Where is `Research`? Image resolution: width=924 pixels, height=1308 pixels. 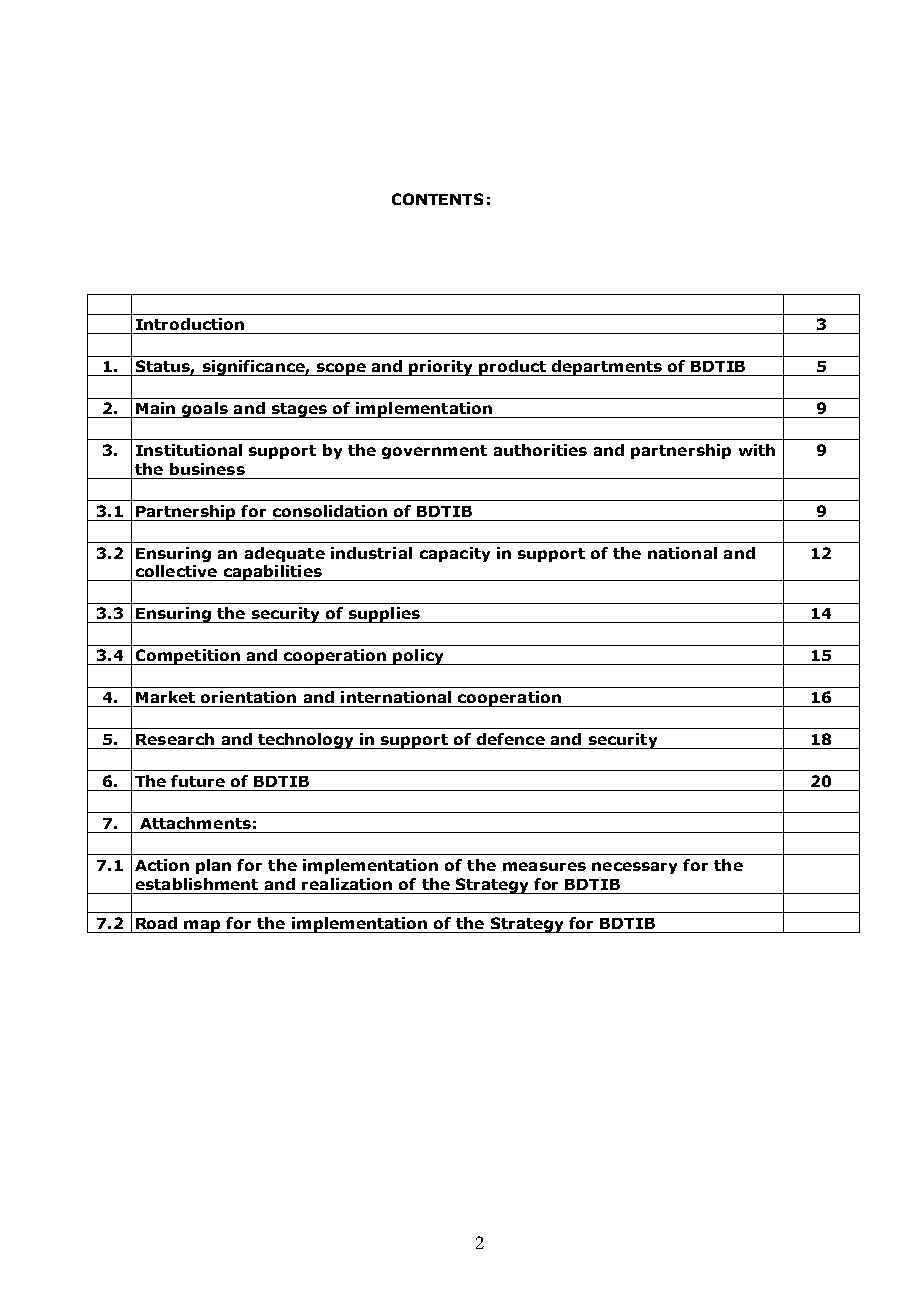
Research is located at coordinates (175, 739).
